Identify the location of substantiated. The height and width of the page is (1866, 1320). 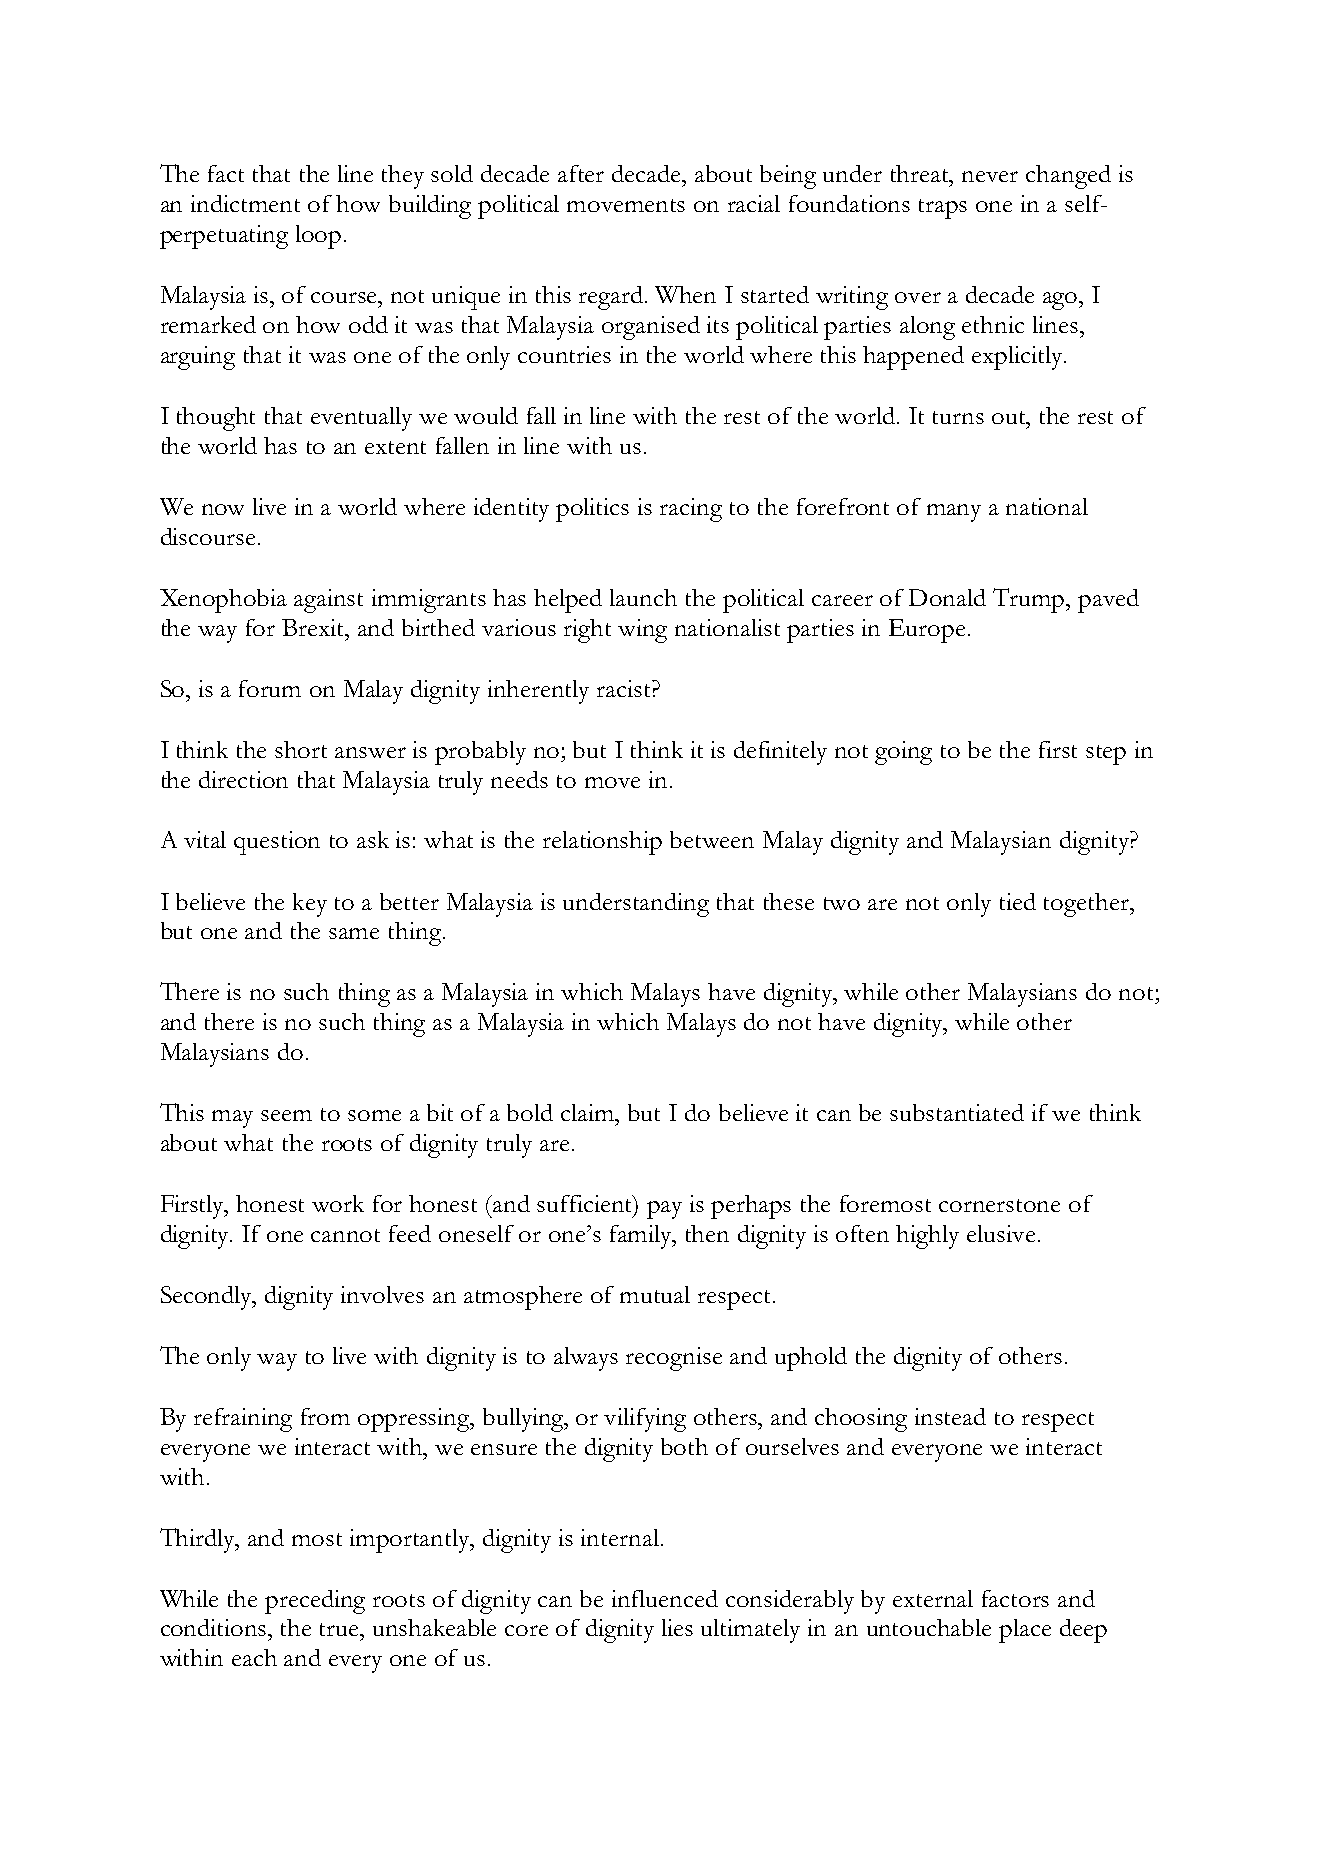
(957, 1112).
